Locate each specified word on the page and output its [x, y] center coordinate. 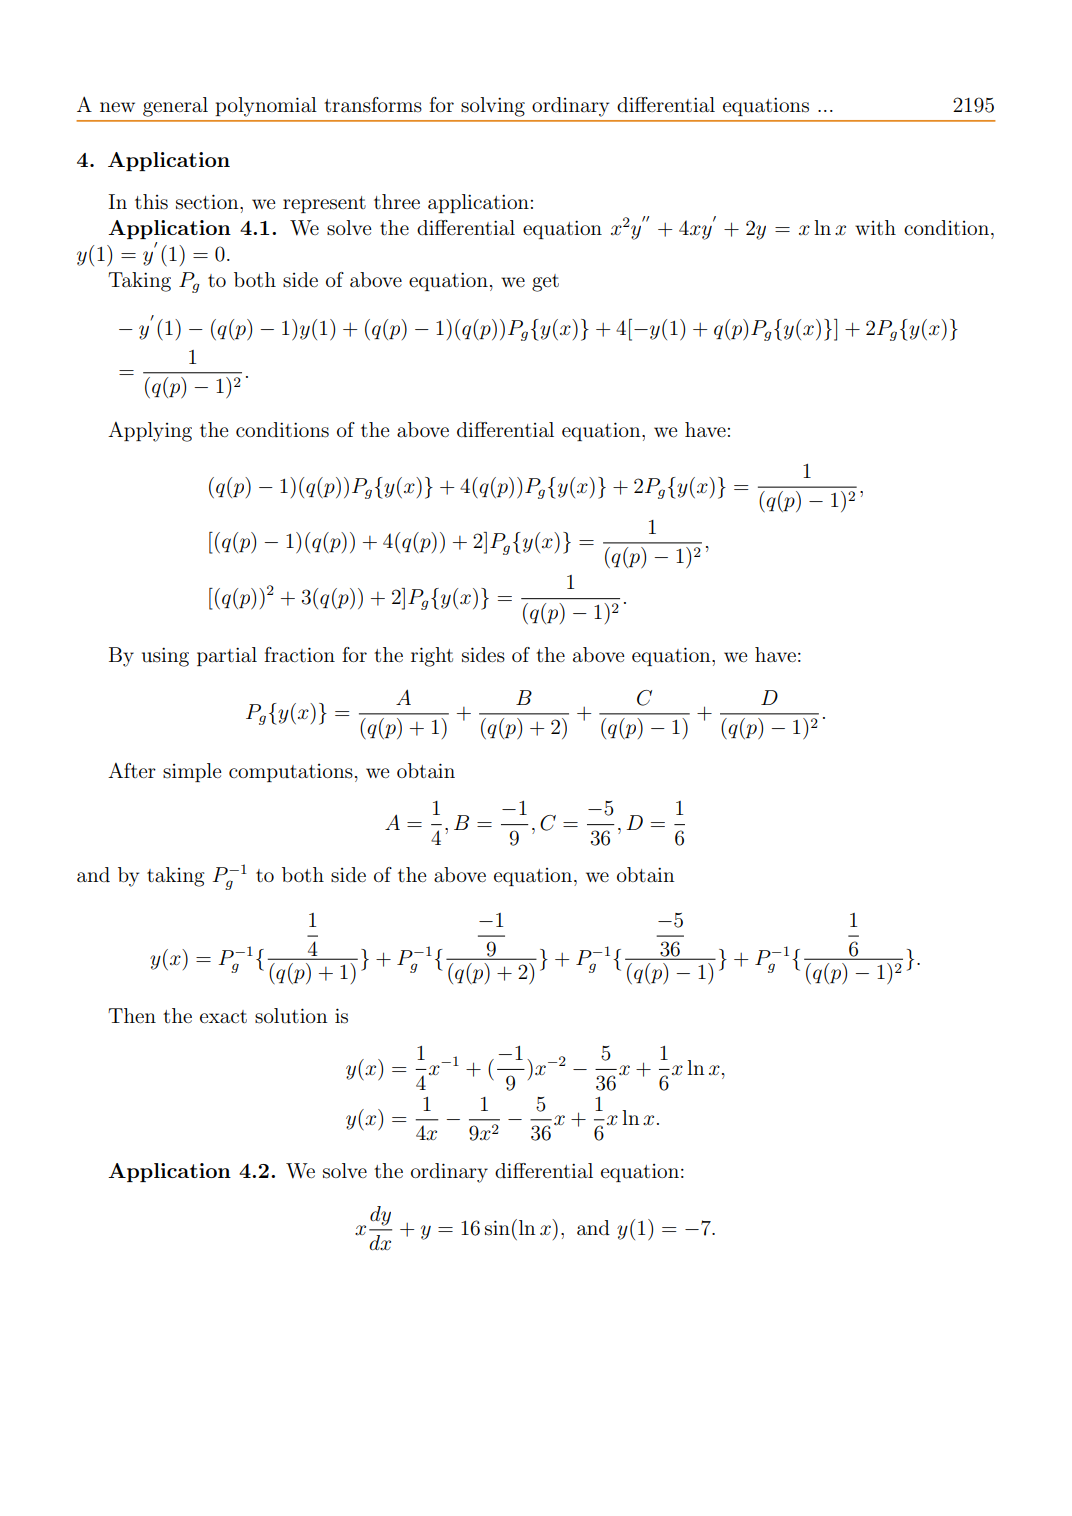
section [208, 202]
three [397, 202]
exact [223, 1017]
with [875, 227]
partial [227, 656]
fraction [299, 655]
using [165, 657]
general [175, 107]
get [545, 283]
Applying [150, 432]
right [432, 657]
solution [291, 1016]
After [132, 770]
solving [493, 107]
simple [192, 772]
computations [291, 773]
